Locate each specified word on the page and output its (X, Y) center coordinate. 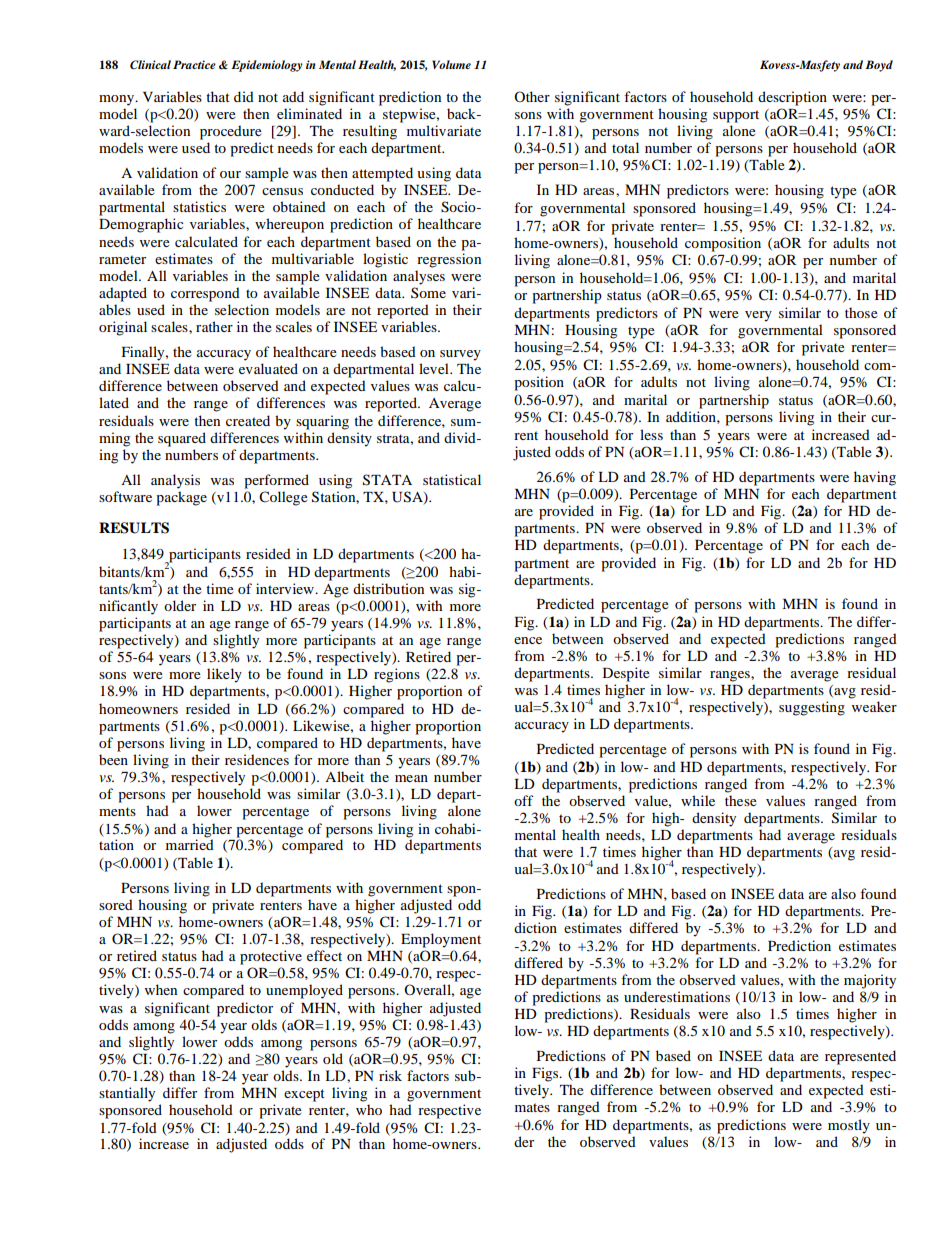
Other (532, 96)
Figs (546, 1074)
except (304, 1095)
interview (286, 588)
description (792, 98)
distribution (388, 588)
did (244, 96)
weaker (874, 706)
